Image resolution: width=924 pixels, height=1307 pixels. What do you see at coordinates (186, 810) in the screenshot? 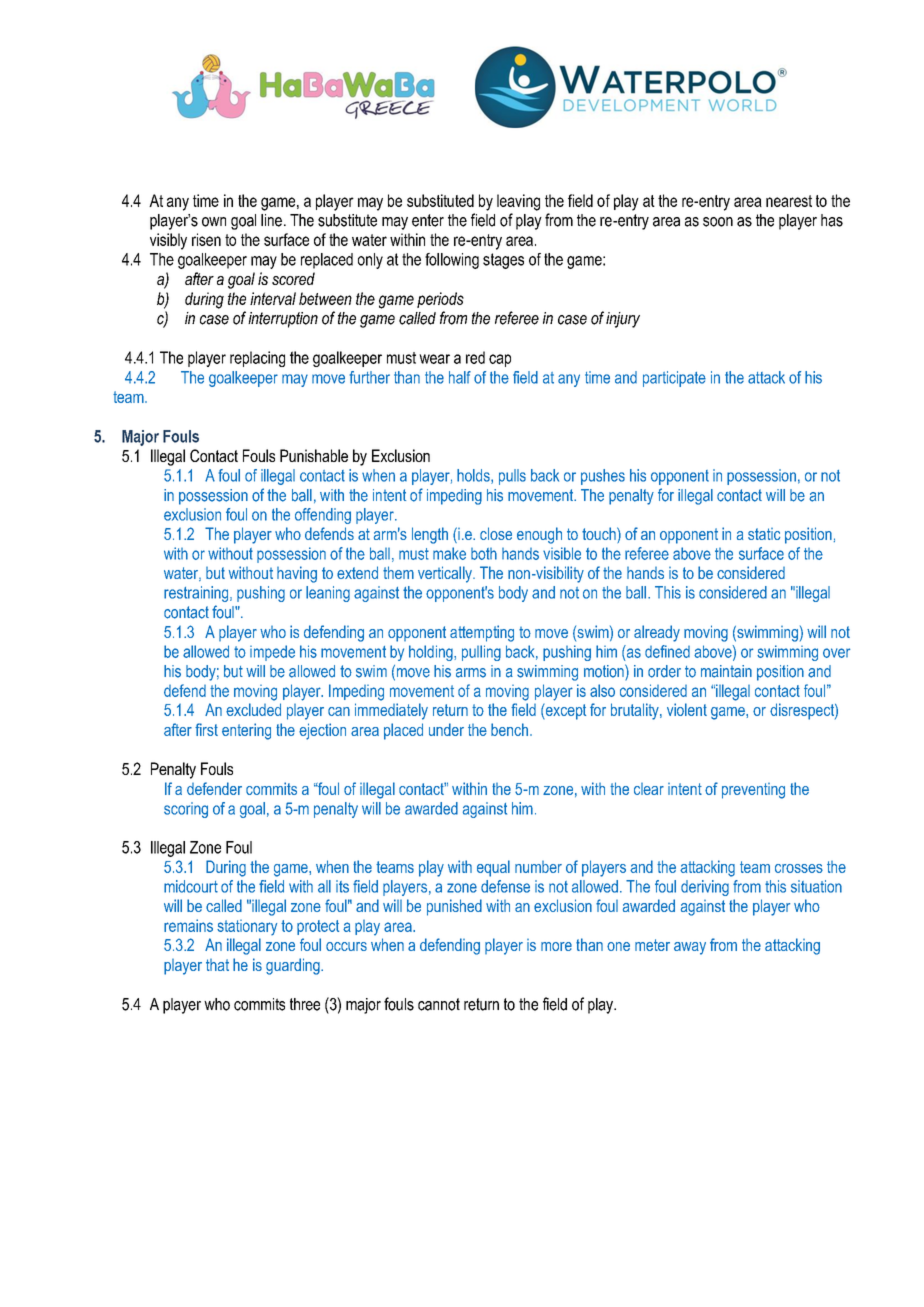
I see `scoring` at bounding box center [186, 810].
